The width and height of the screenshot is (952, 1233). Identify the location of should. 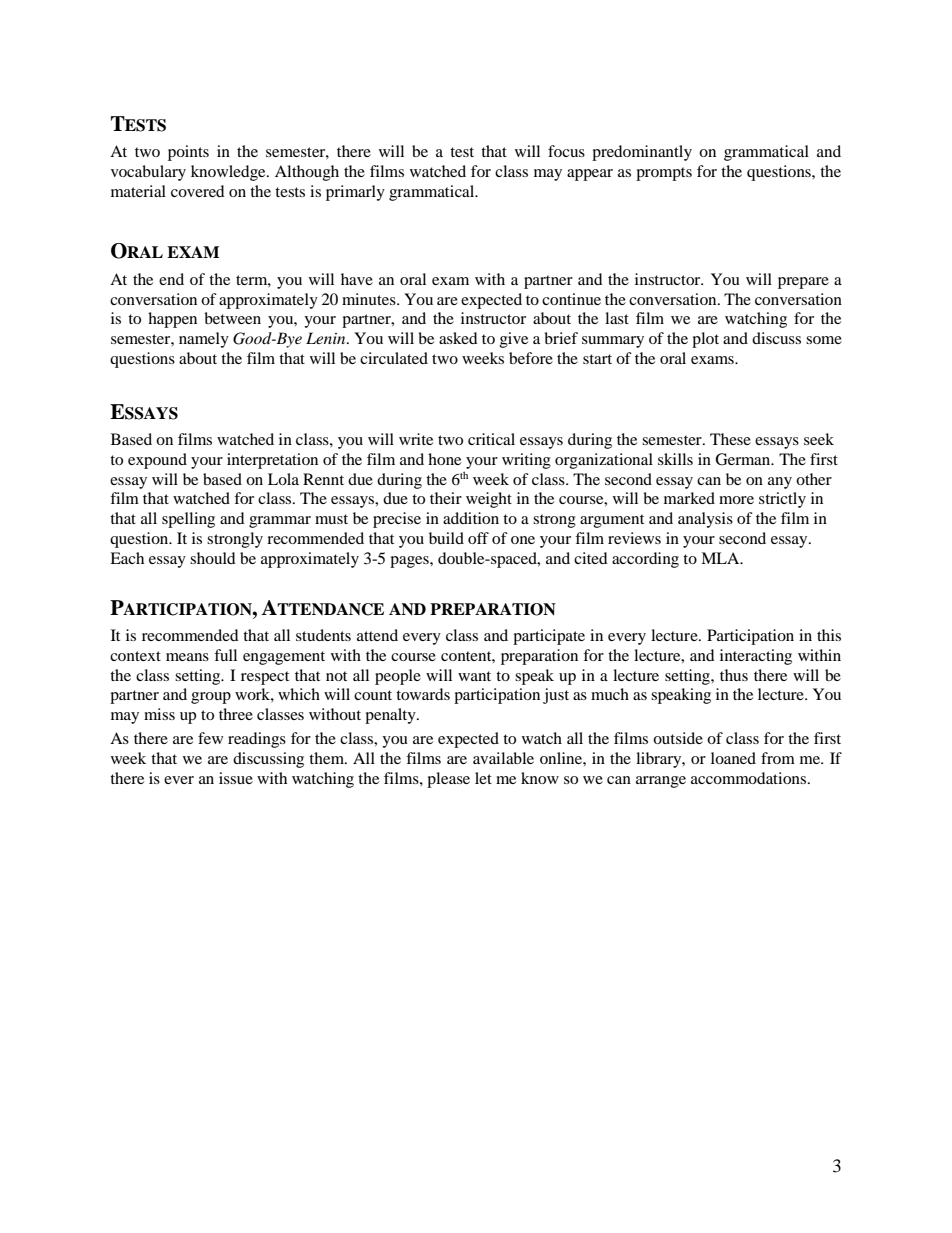
(213, 558).
